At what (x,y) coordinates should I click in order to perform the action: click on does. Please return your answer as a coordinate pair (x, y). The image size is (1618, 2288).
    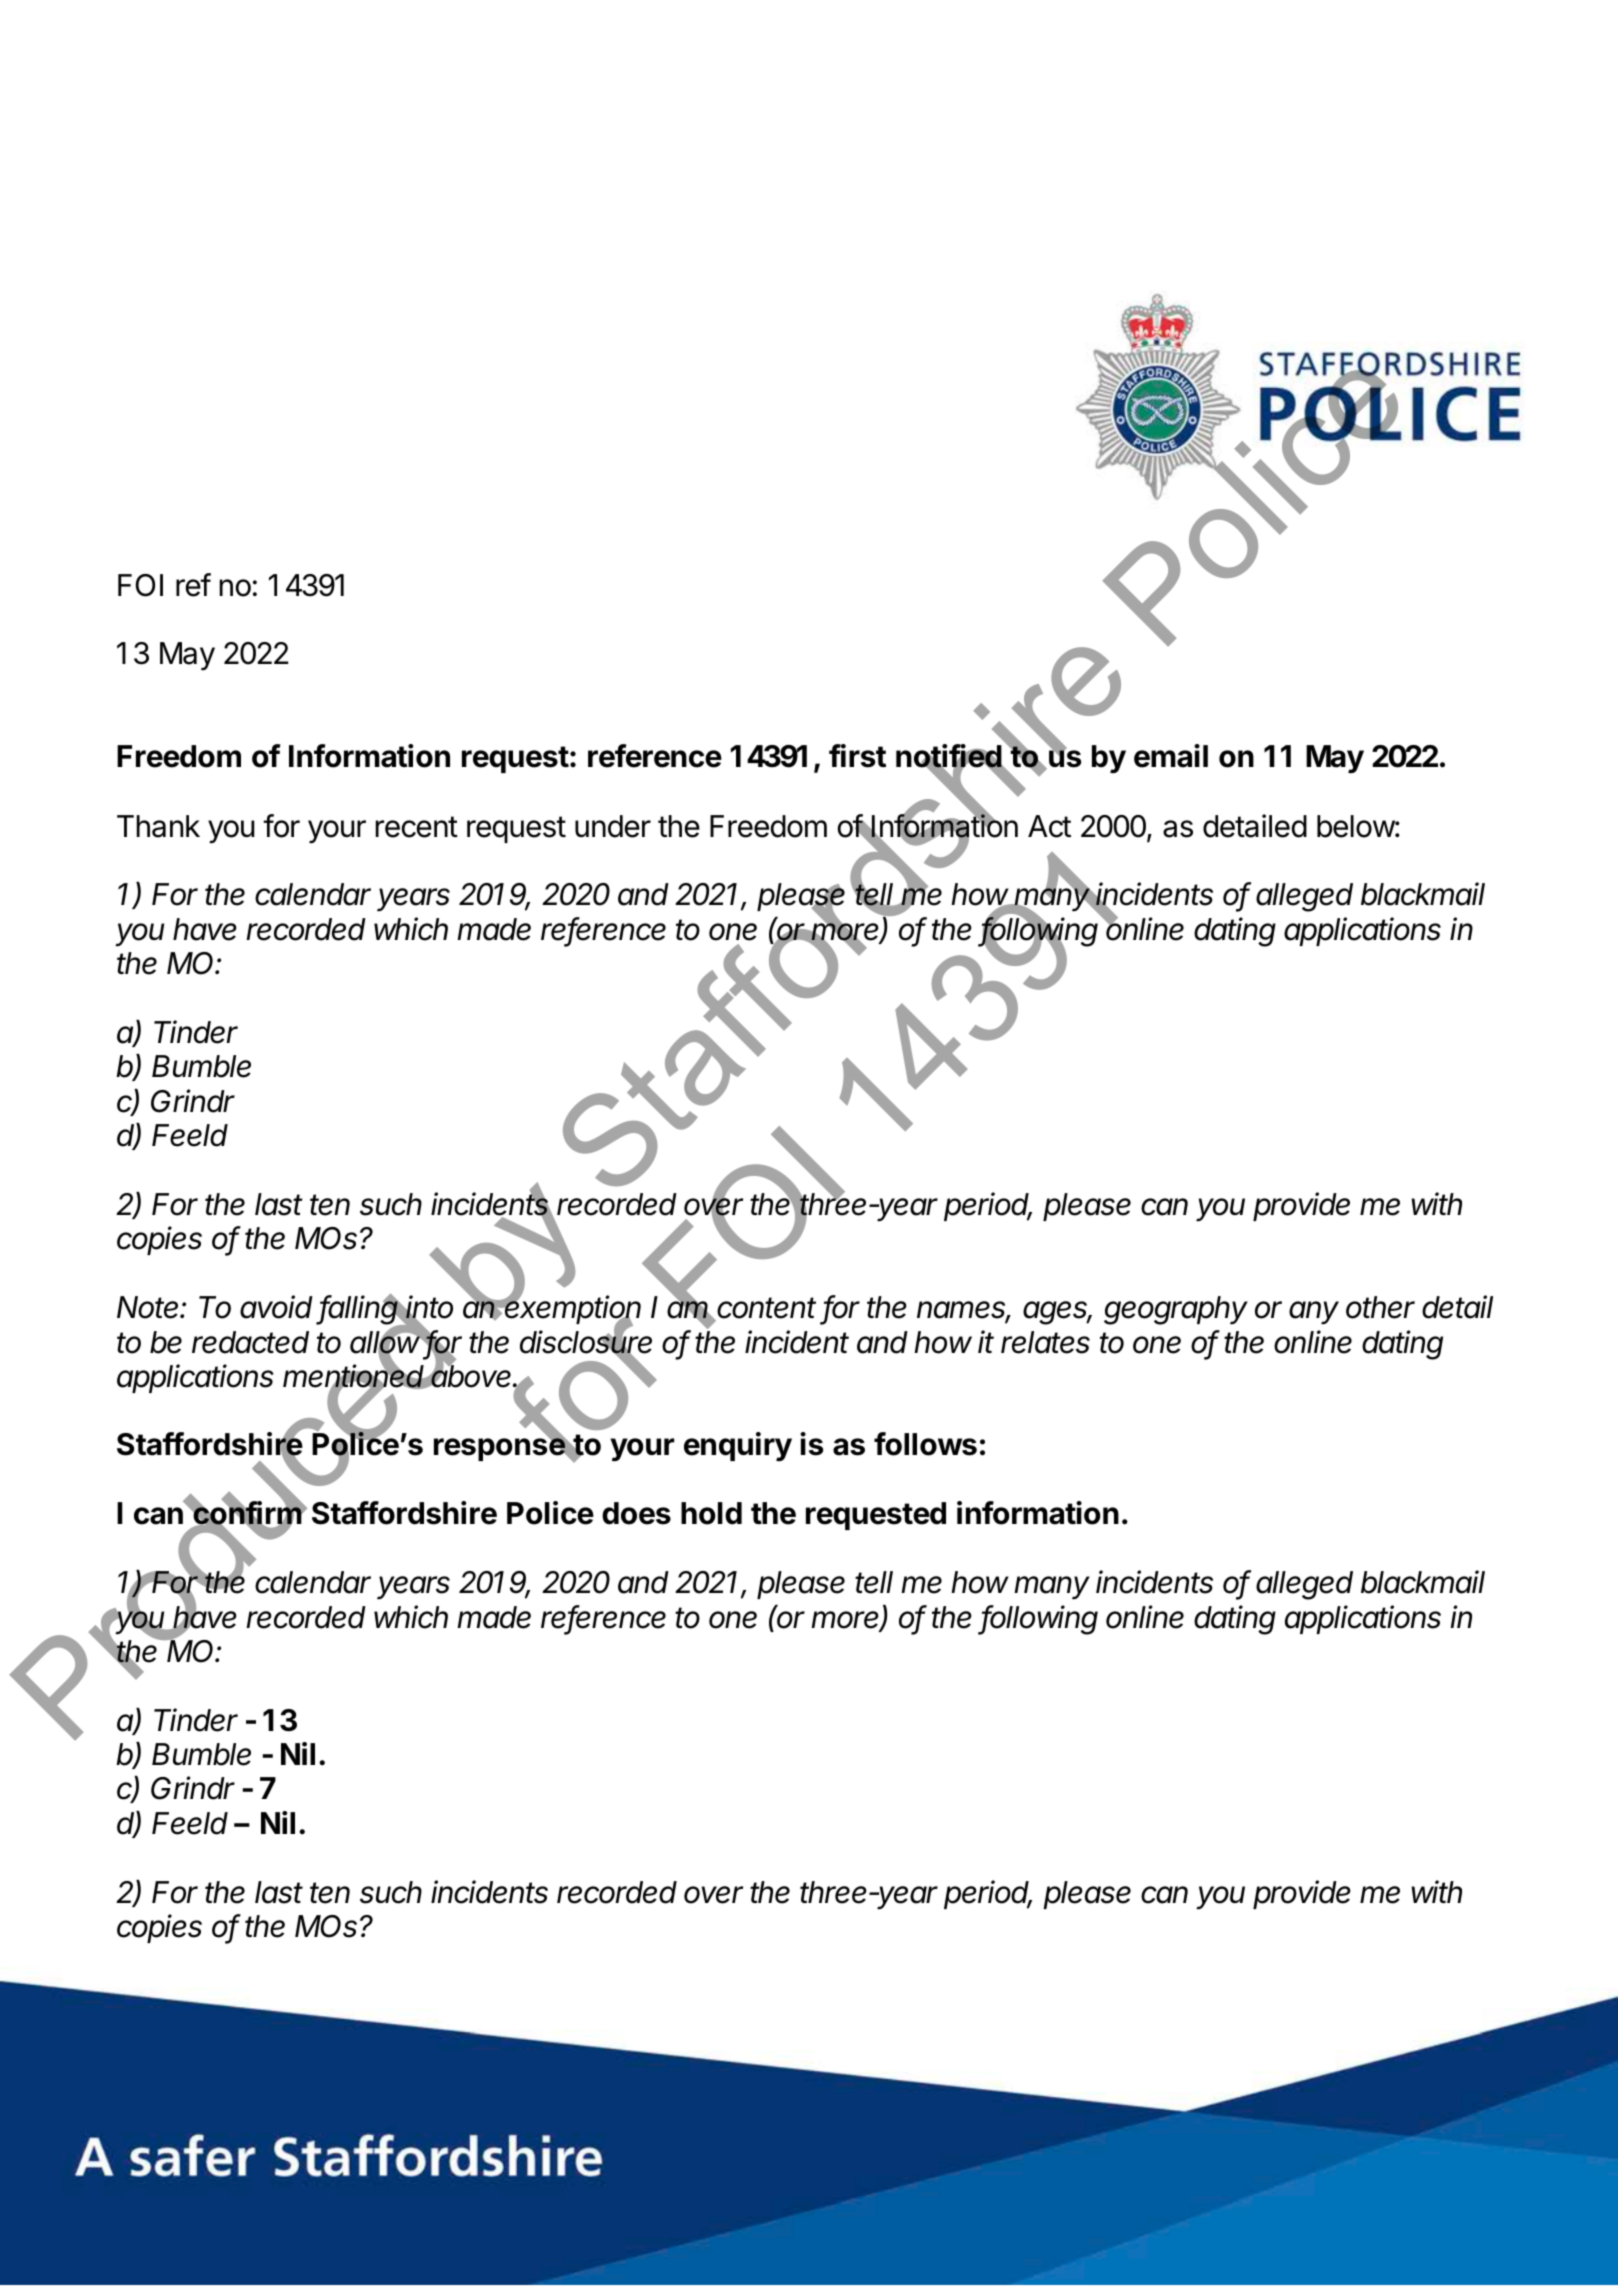
    Looking at the image, I should click on (636, 1513).
